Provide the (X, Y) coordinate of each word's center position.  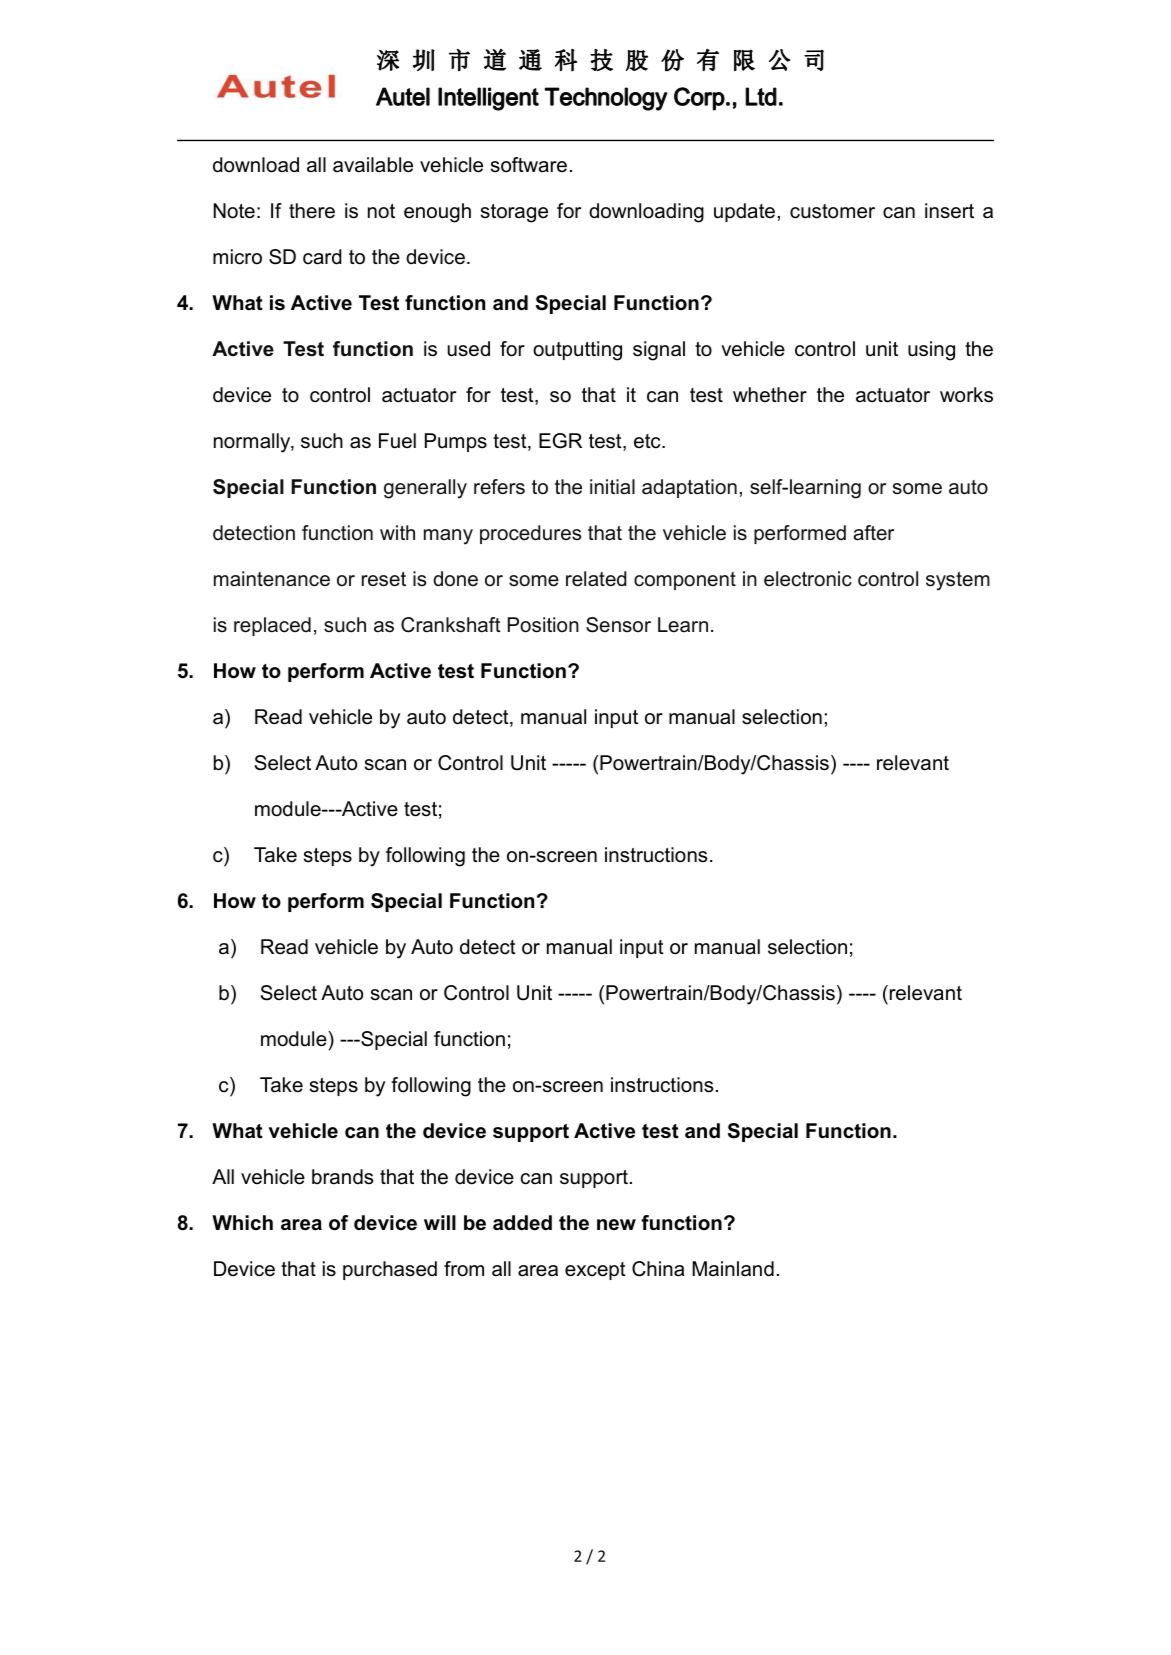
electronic (808, 579)
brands (342, 1177)
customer (832, 211)
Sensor (618, 625)
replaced (272, 626)
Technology (606, 99)
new (616, 1224)
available (373, 165)
